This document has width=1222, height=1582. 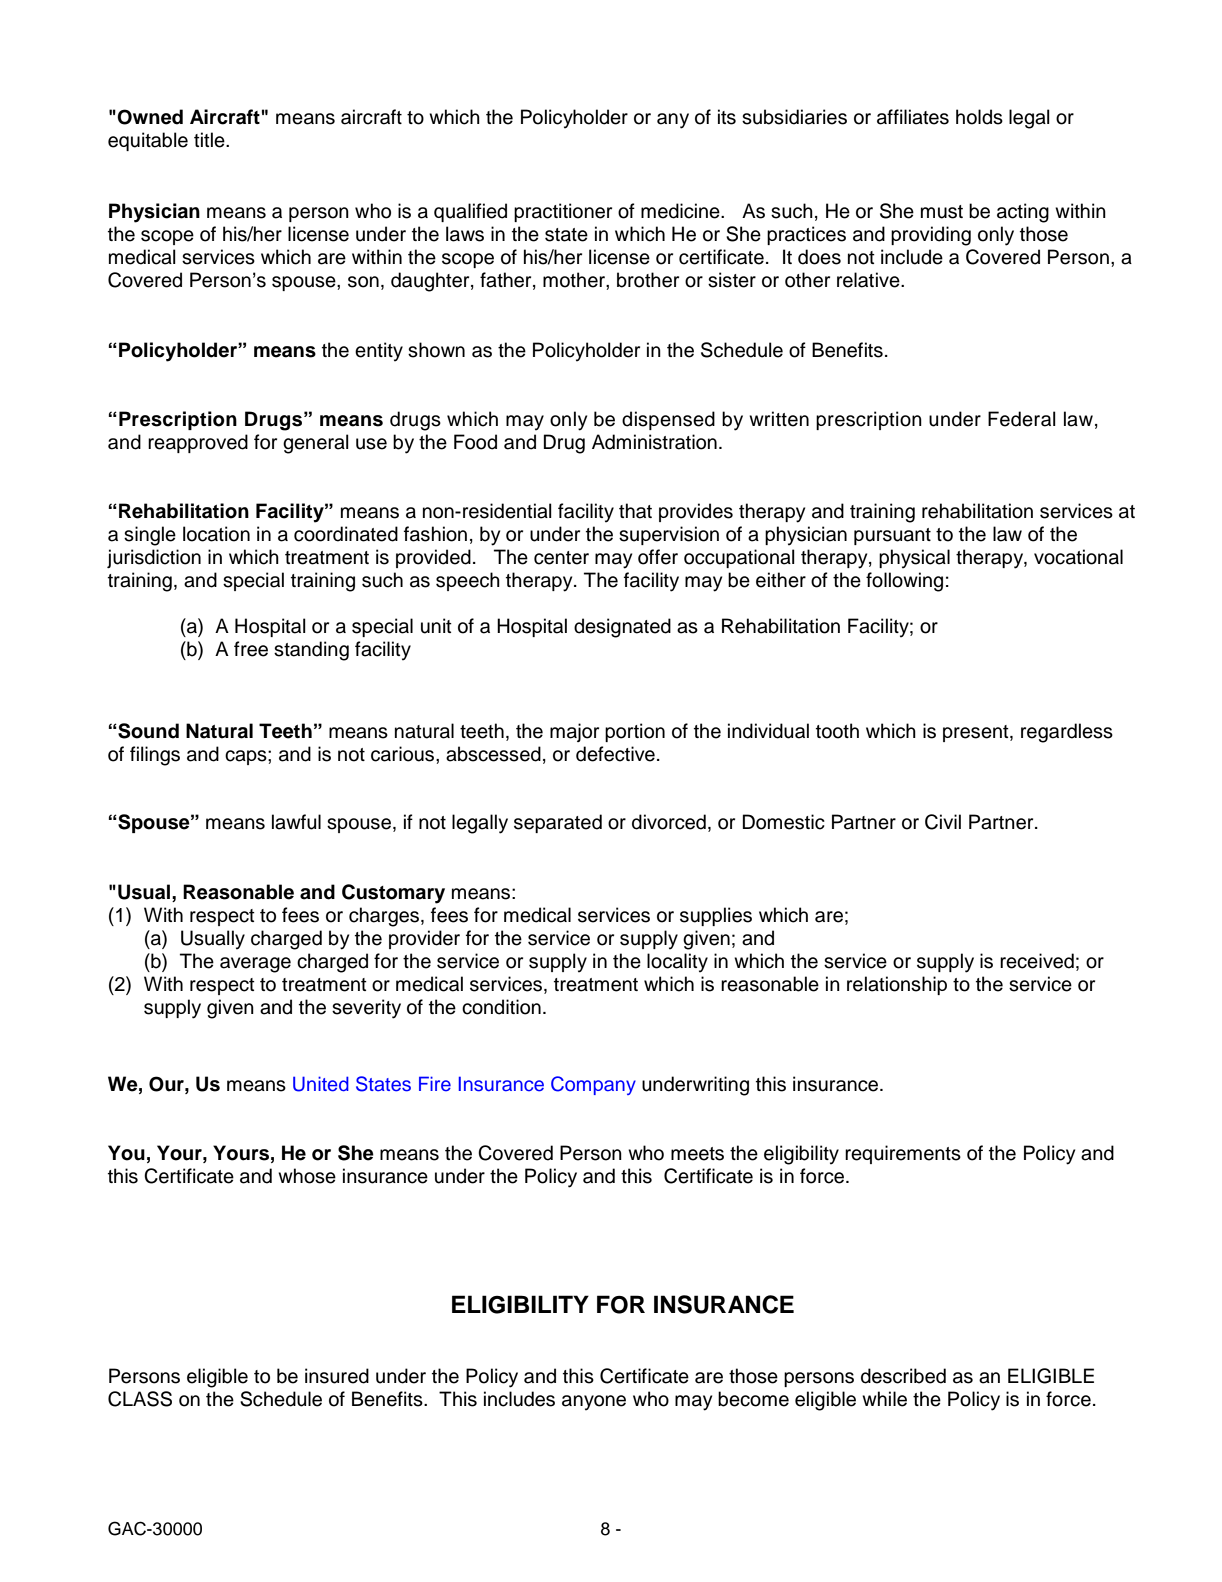 I want to click on insured, so click(x=337, y=1376).
